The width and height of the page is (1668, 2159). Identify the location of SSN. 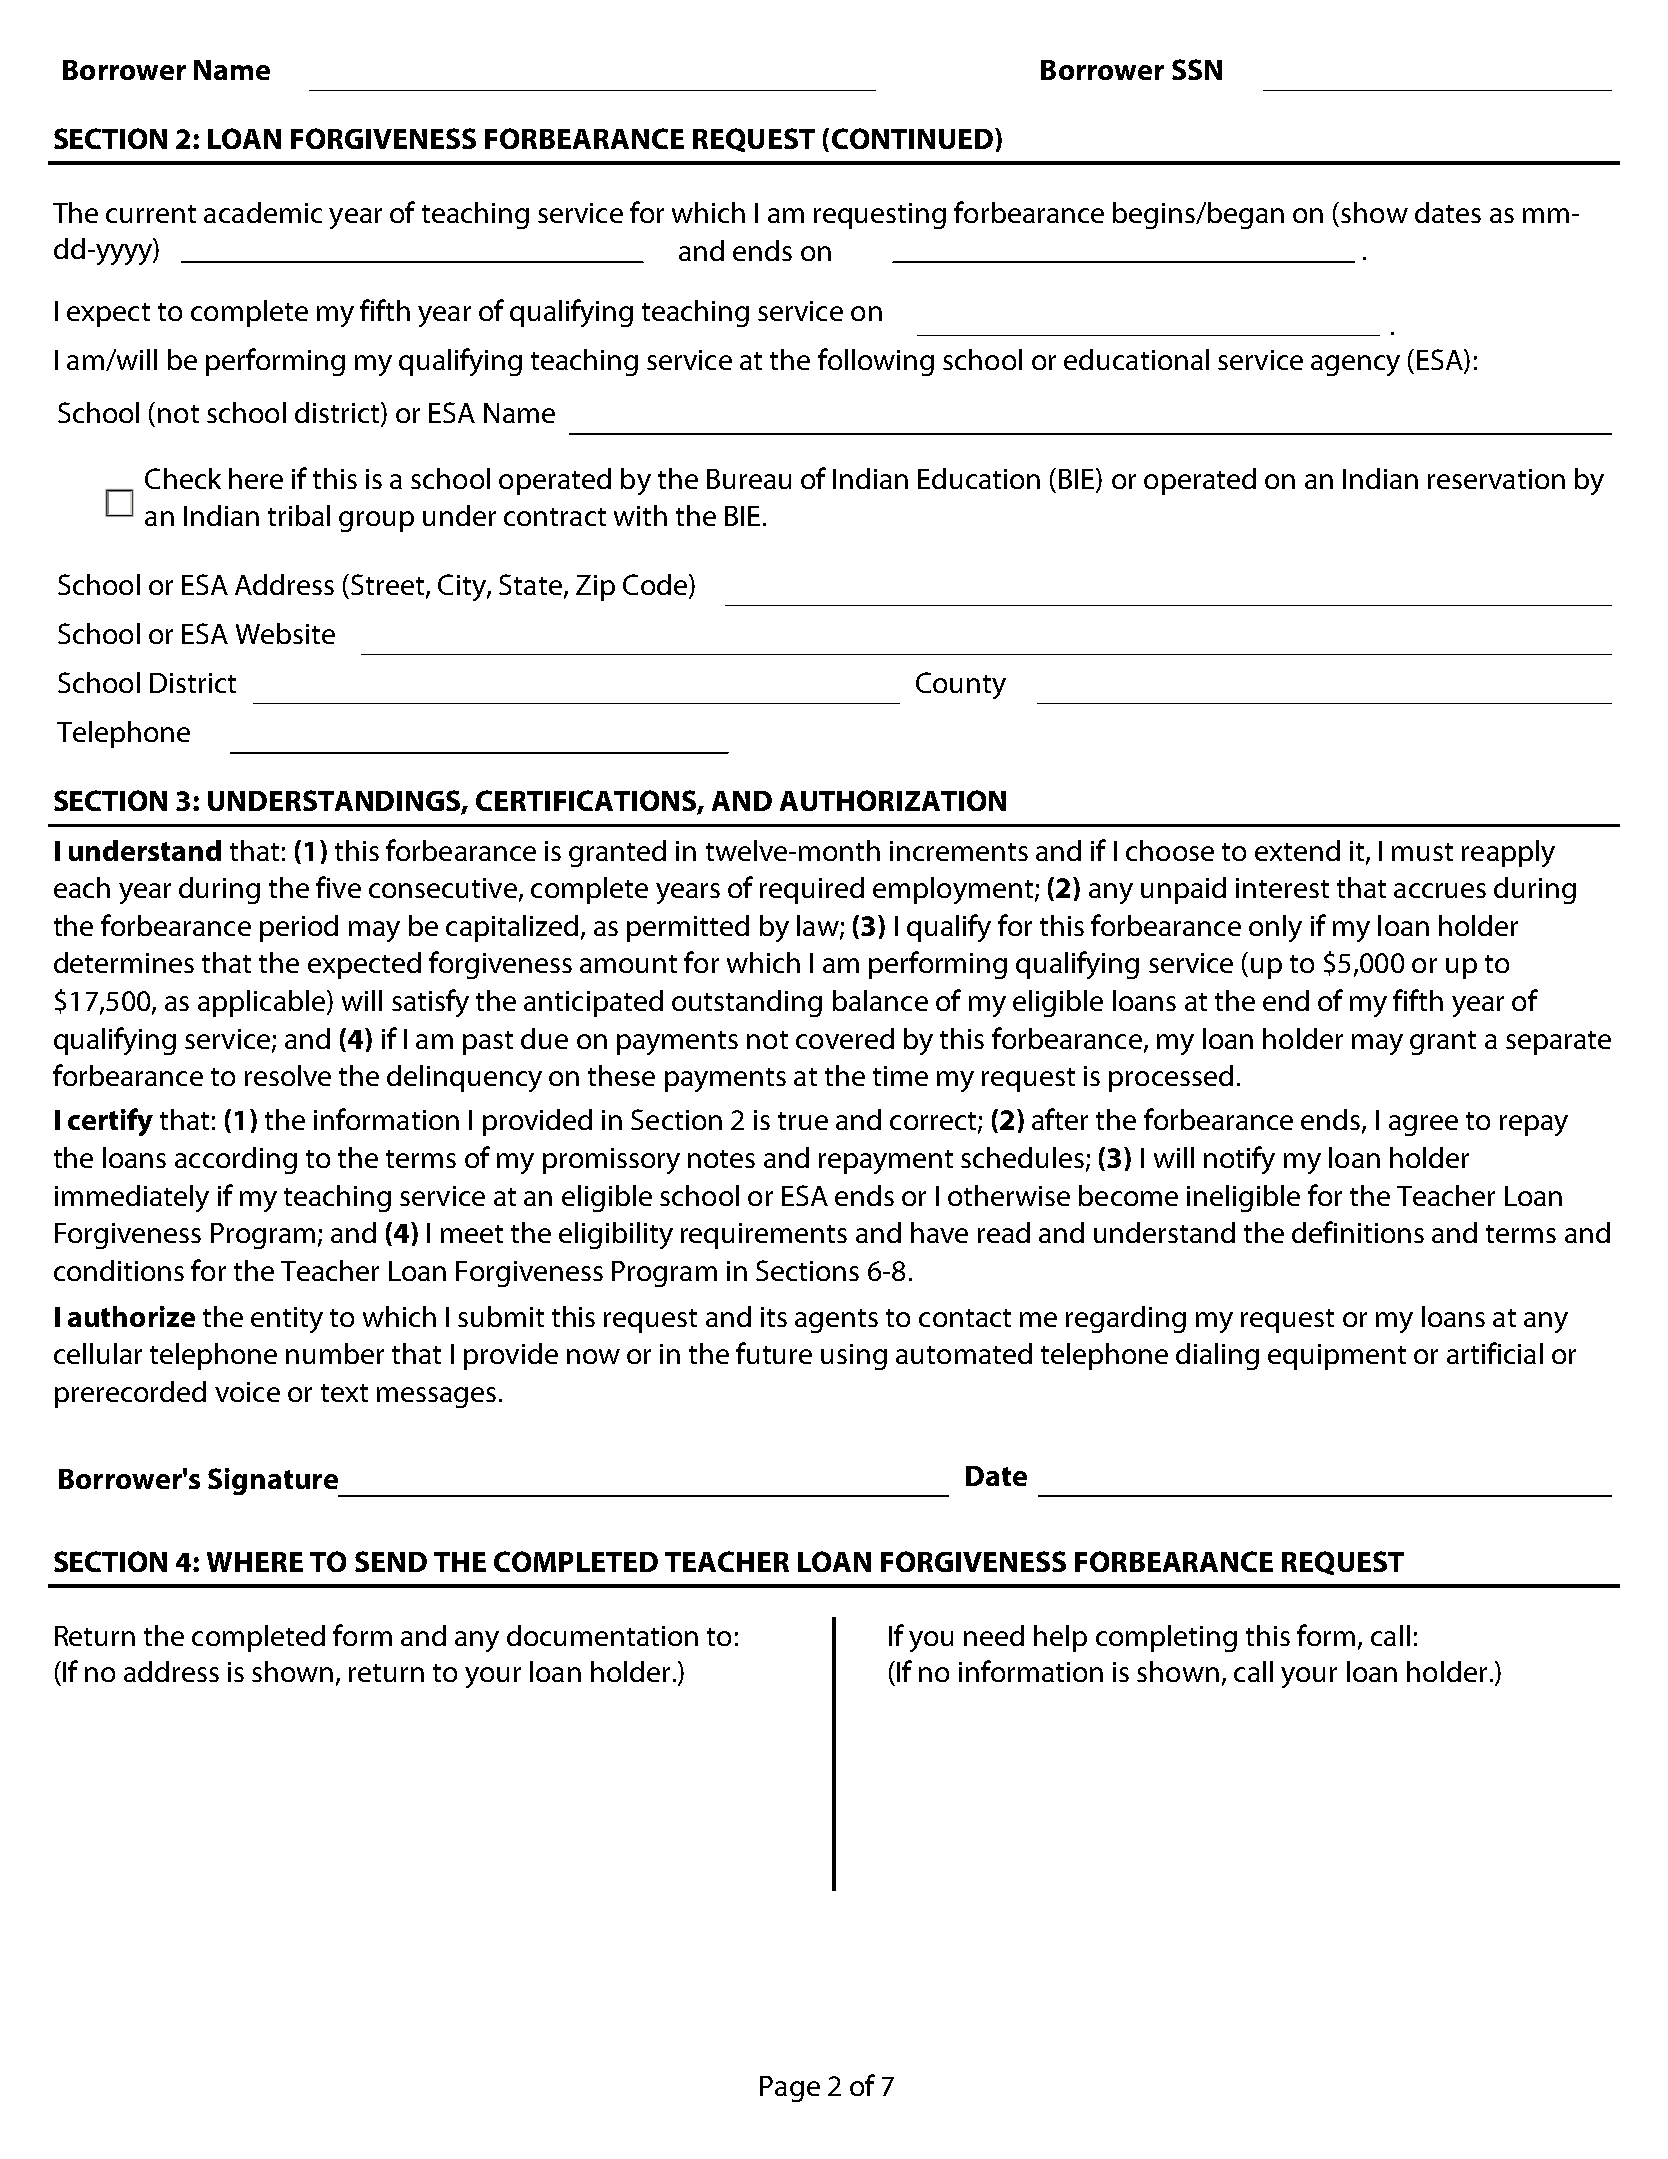
(1197, 69).
